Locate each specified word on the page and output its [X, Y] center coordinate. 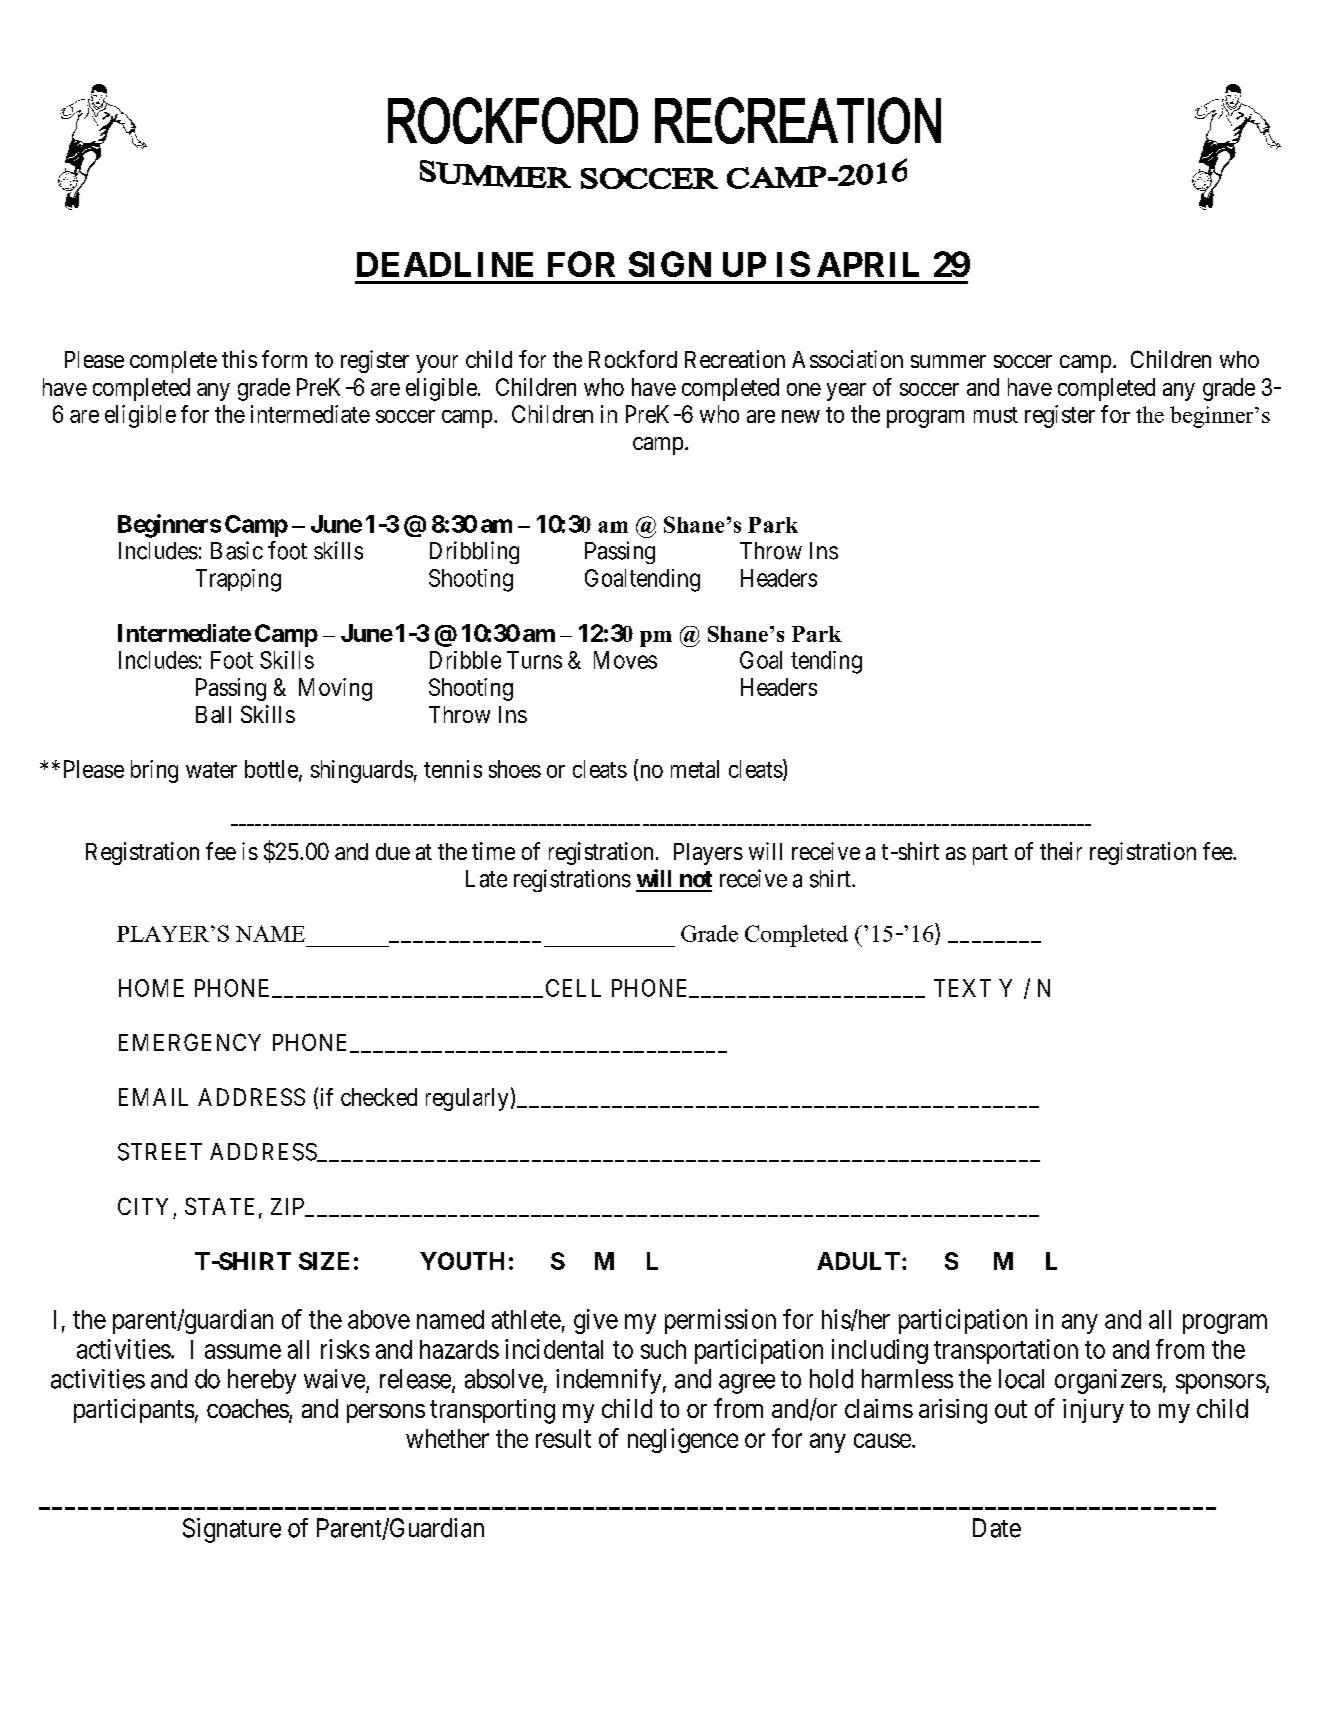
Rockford [633, 359]
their [1061, 851]
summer [948, 361]
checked [379, 1097]
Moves [625, 660]
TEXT [962, 988]
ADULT [858, 1261]
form [284, 359]
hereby [262, 1381]
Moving [335, 689]
